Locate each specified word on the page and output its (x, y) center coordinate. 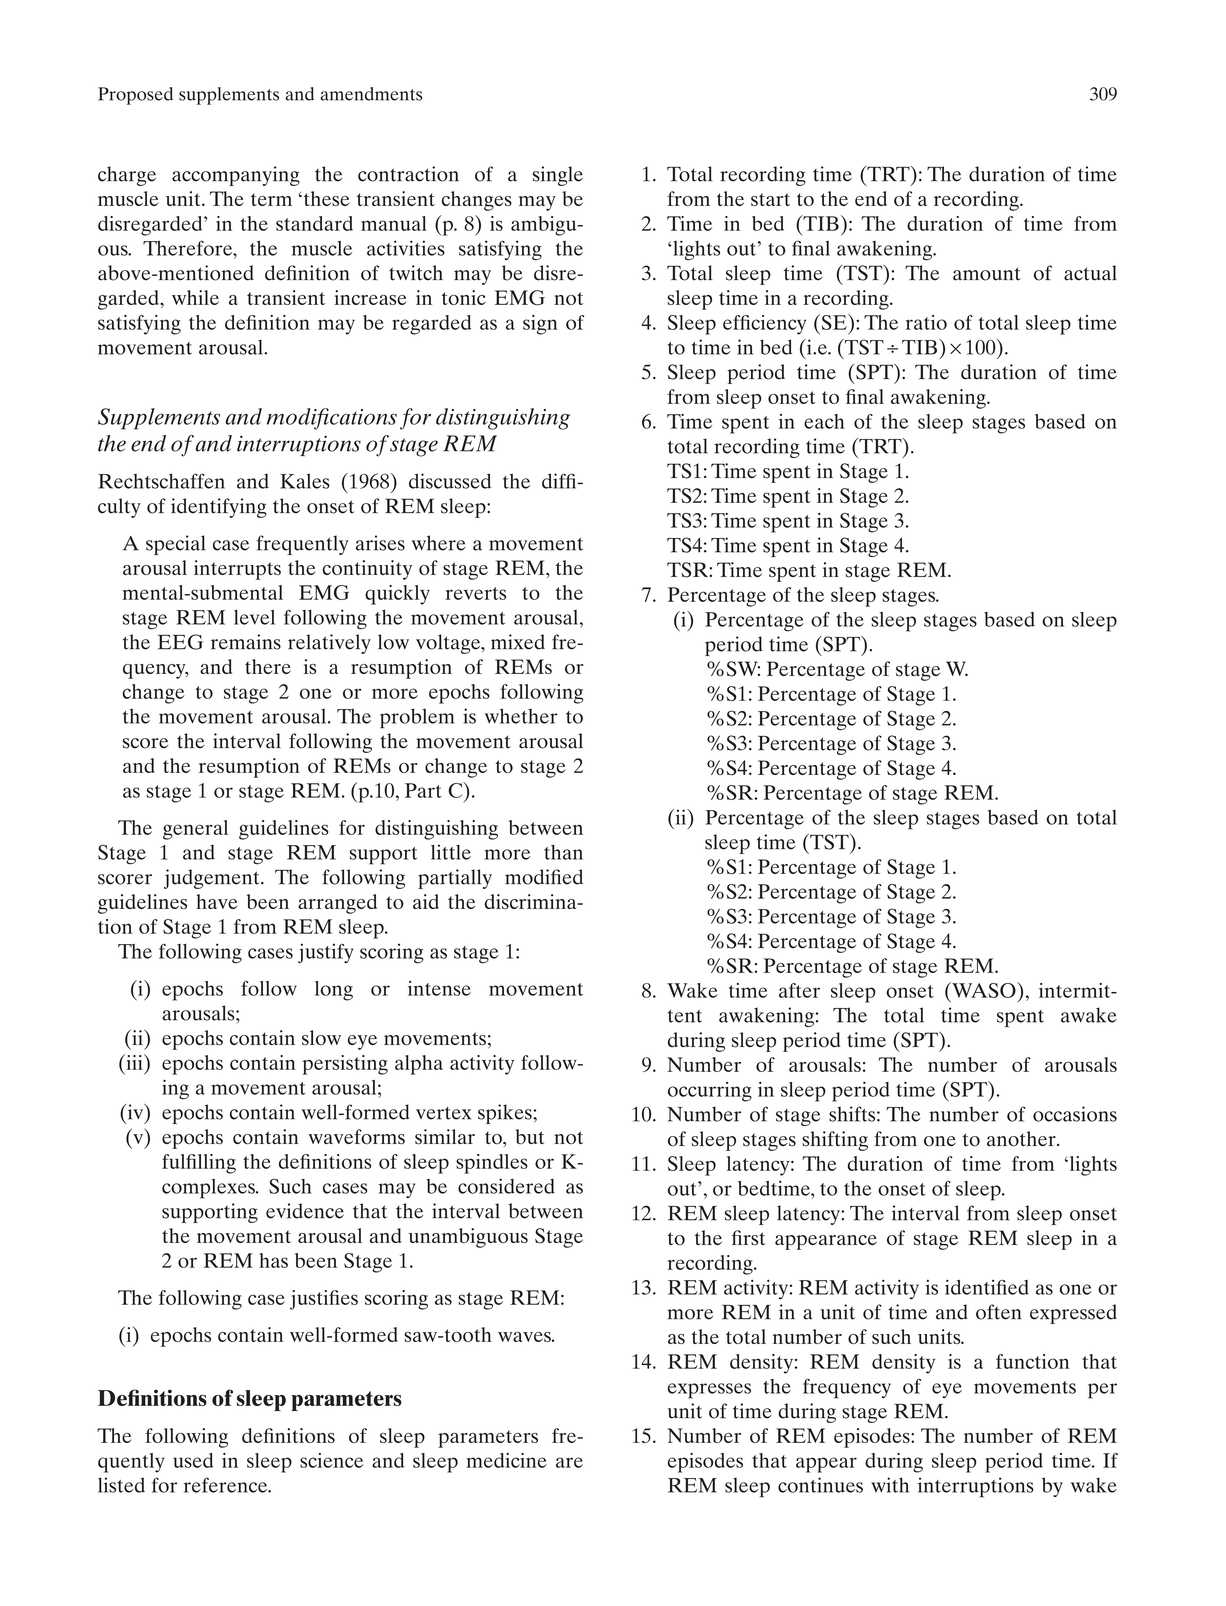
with (890, 1485)
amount (987, 274)
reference (227, 1485)
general (195, 830)
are (569, 1462)
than (563, 852)
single (558, 176)
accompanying (236, 176)
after (799, 990)
